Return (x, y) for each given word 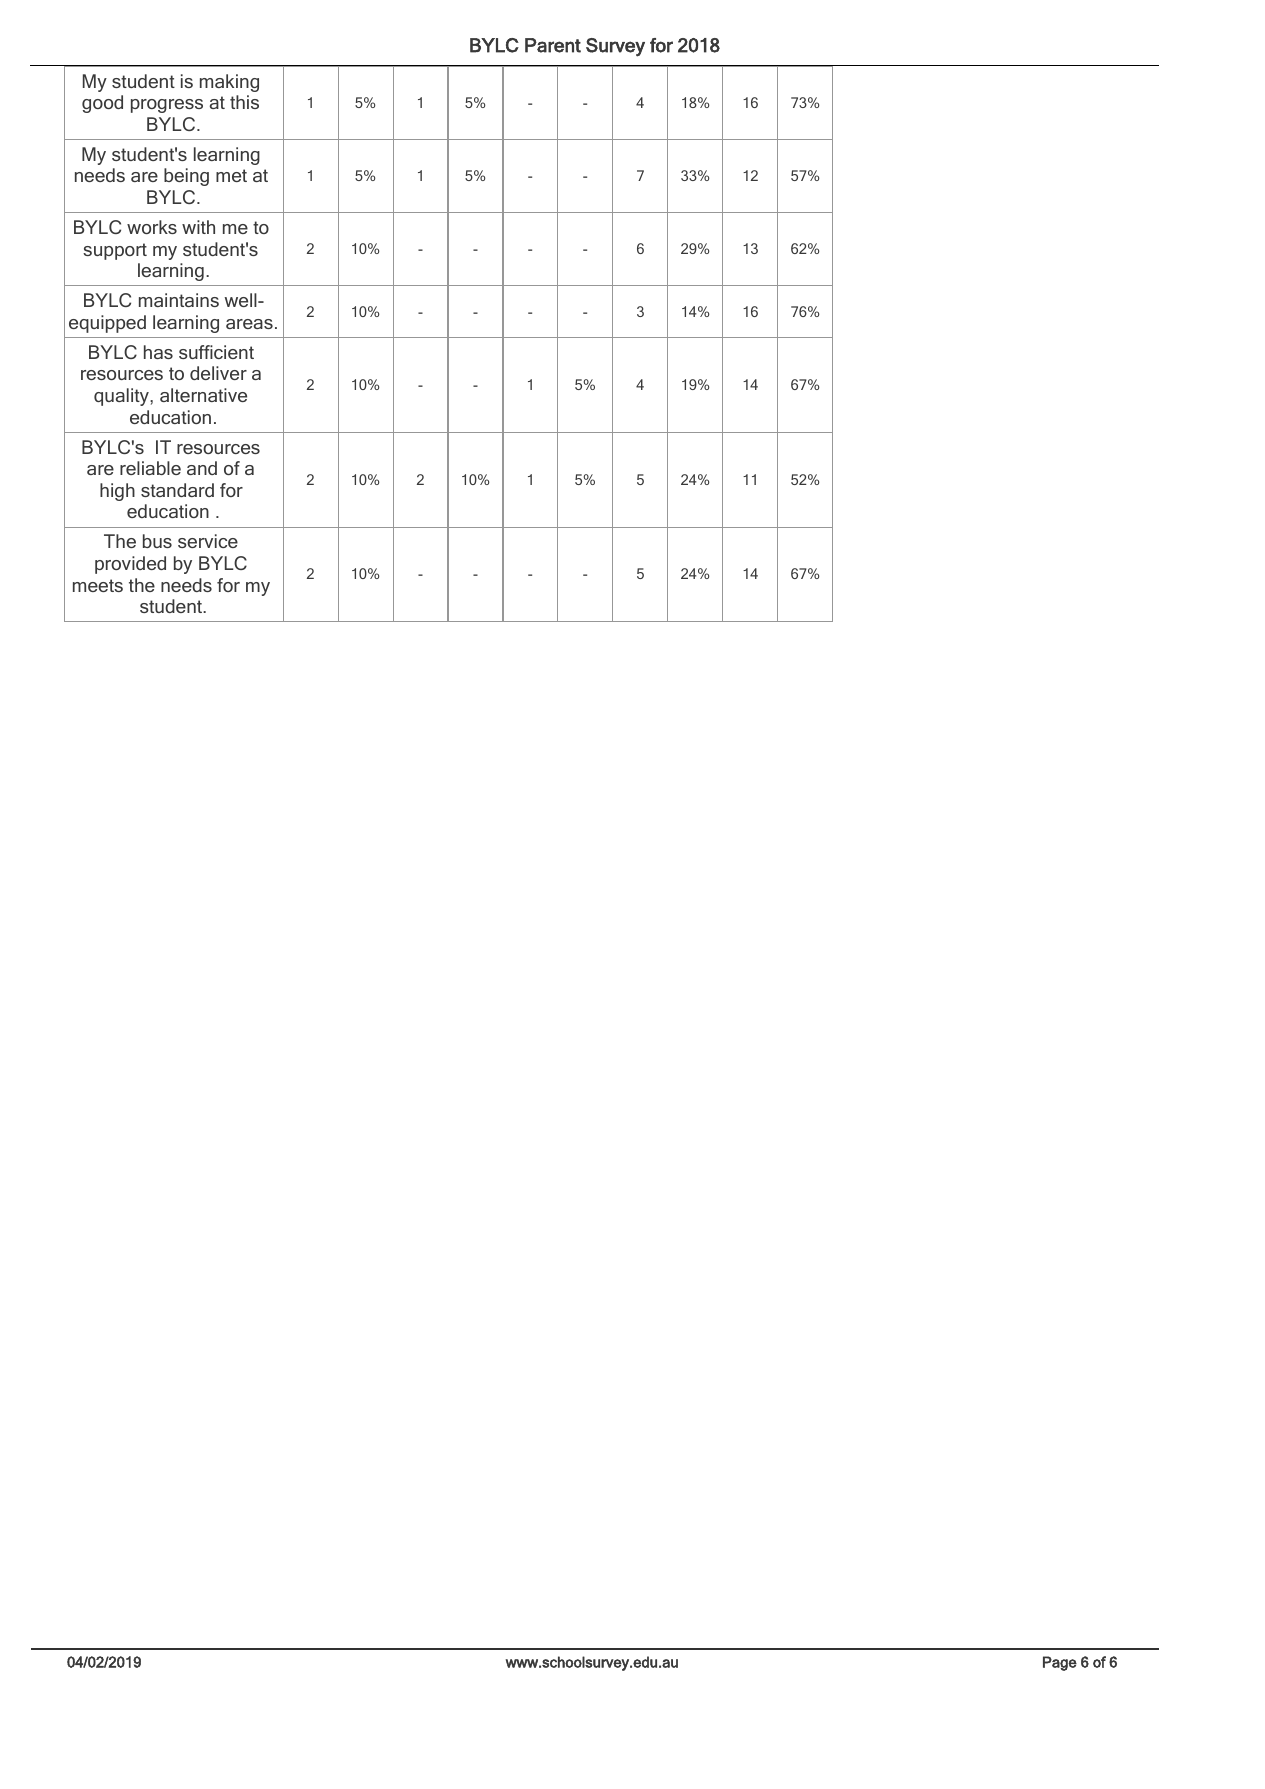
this (244, 102)
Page (1060, 1663)
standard (177, 490)
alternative (203, 395)
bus (157, 541)
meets (98, 585)
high (117, 492)
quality (122, 397)
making (229, 83)
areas (249, 324)
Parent (553, 45)
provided (130, 565)
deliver (218, 373)
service (208, 541)
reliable (150, 468)
